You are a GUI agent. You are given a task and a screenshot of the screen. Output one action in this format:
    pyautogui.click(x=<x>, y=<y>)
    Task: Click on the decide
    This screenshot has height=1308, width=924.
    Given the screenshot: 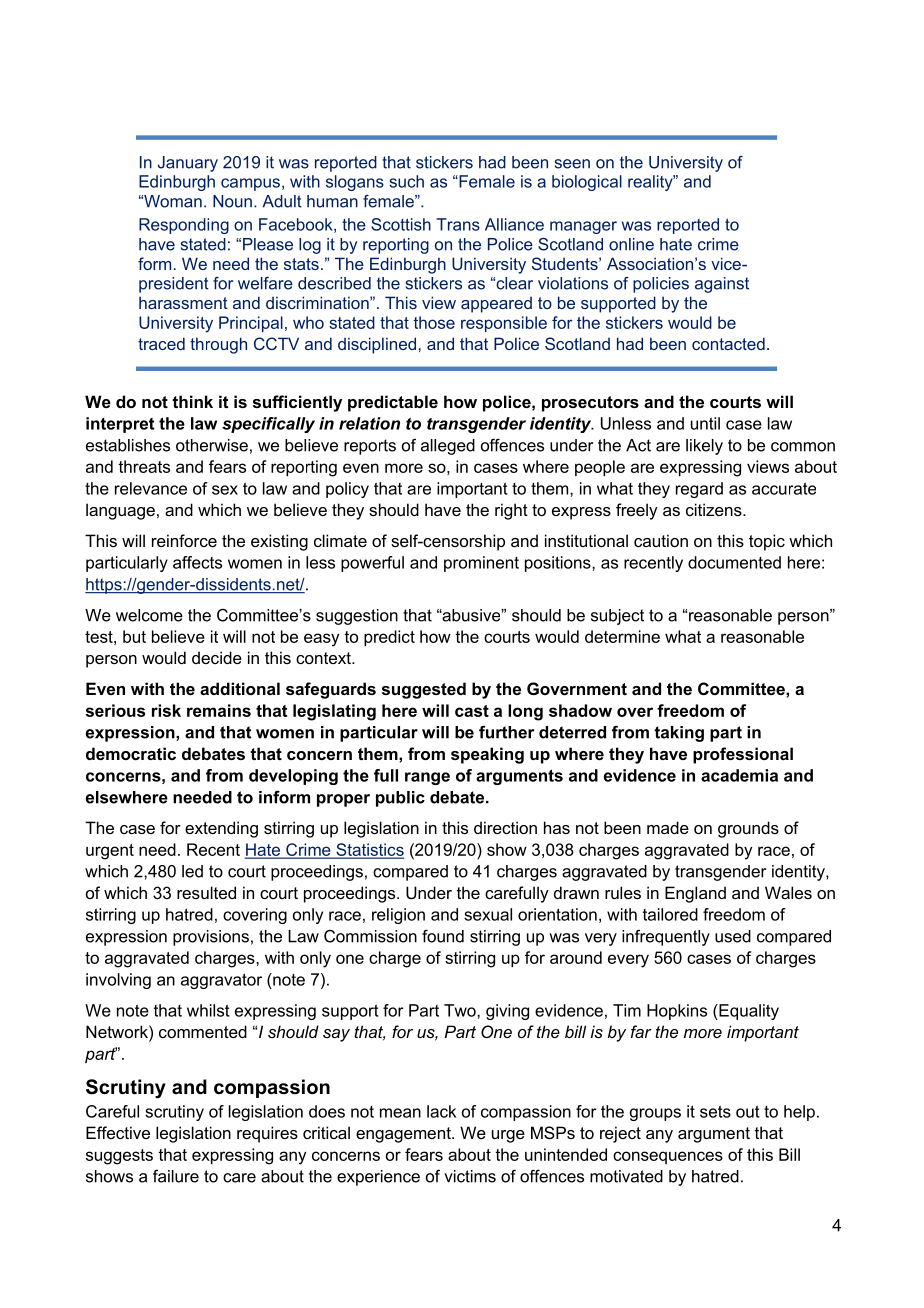 What is the action you would take?
    pyautogui.click(x=217, y=657)
